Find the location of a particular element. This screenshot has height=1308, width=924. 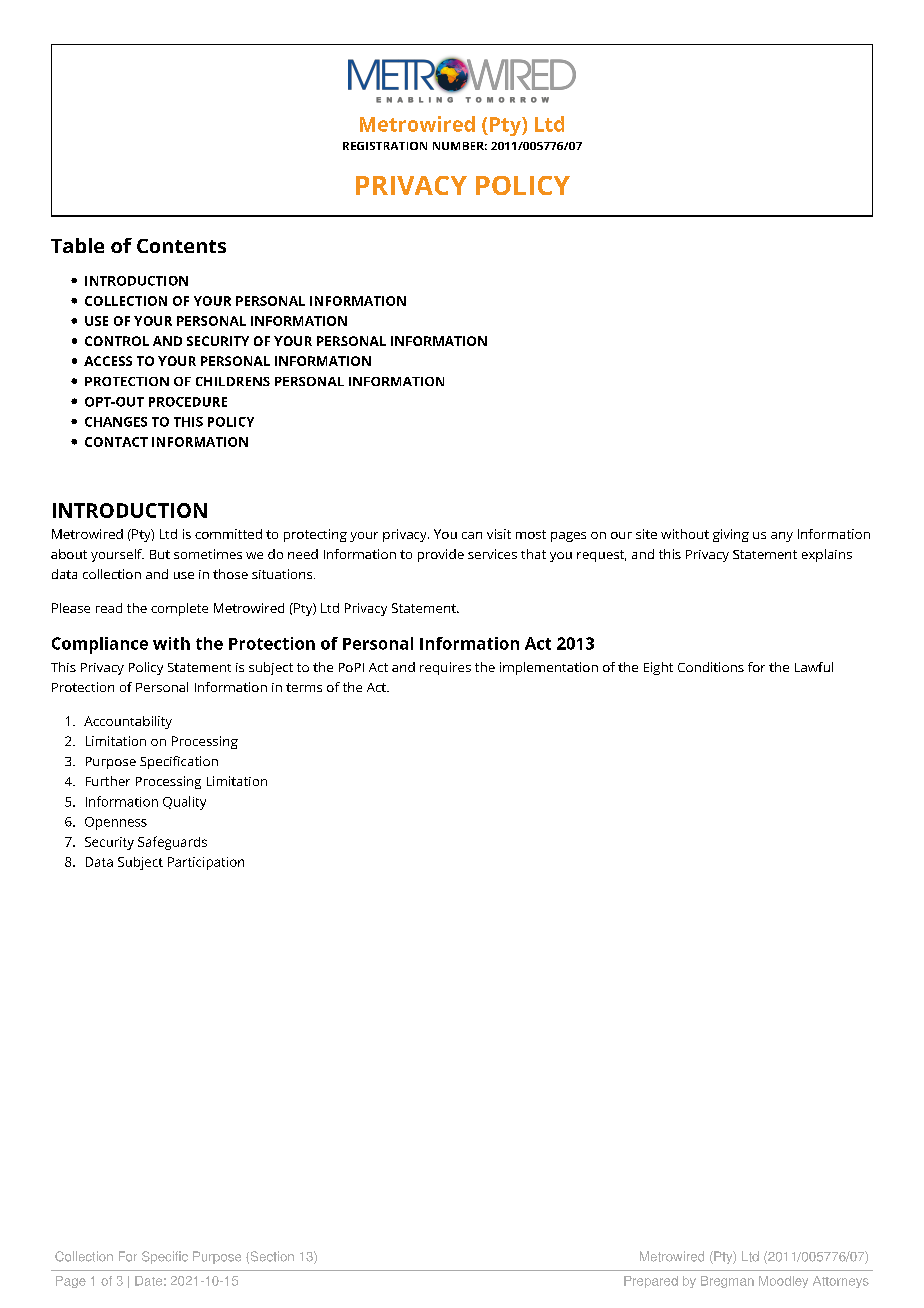

Conditions is located at coordinates (711, 667).
